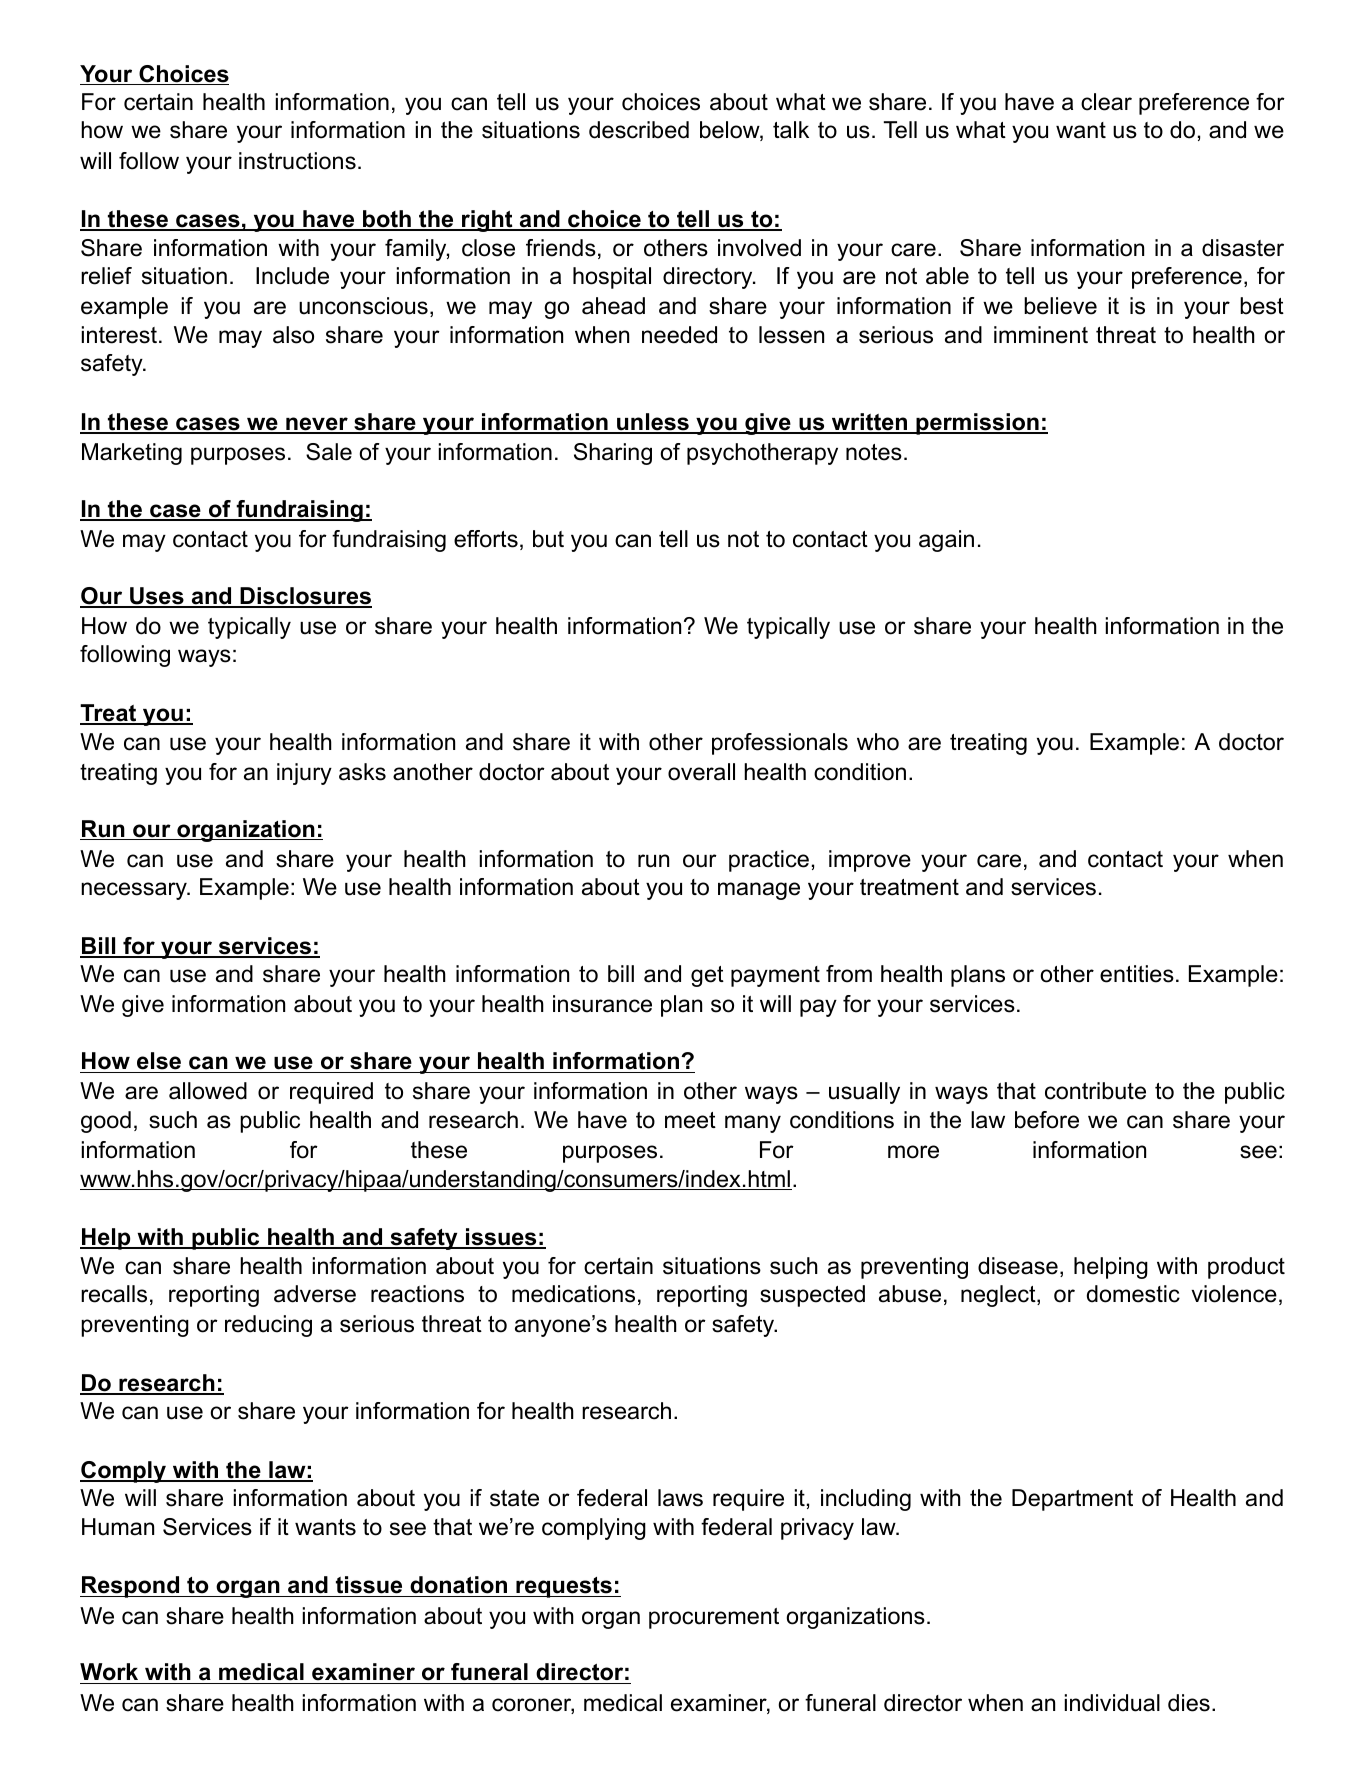 The width and height of the document is (1366, 1768). I want to click on clear, so click(1106, 102).
